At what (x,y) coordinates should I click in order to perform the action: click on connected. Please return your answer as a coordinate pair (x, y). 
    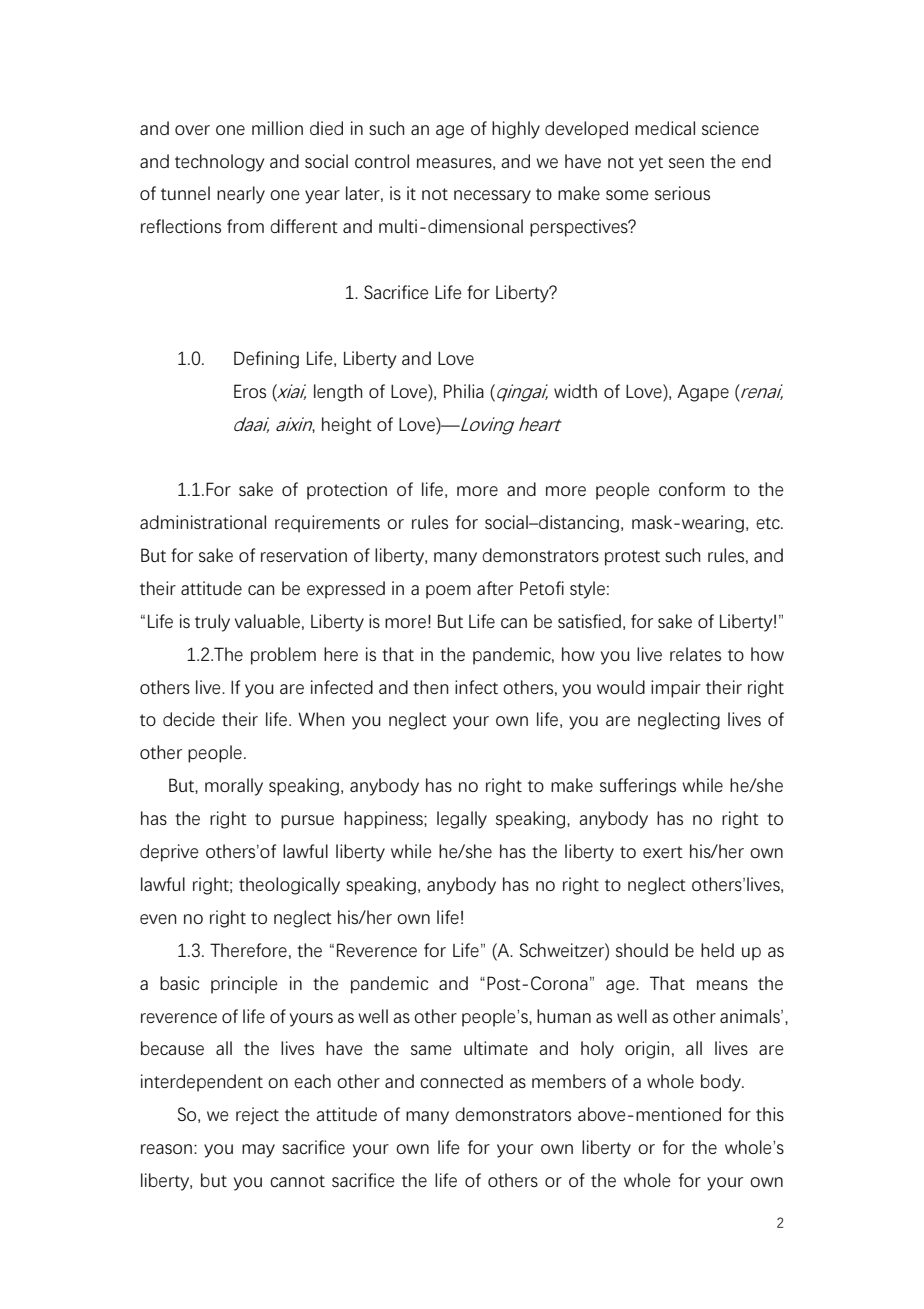
    Looking at the image, I should click on (461, 1081).
